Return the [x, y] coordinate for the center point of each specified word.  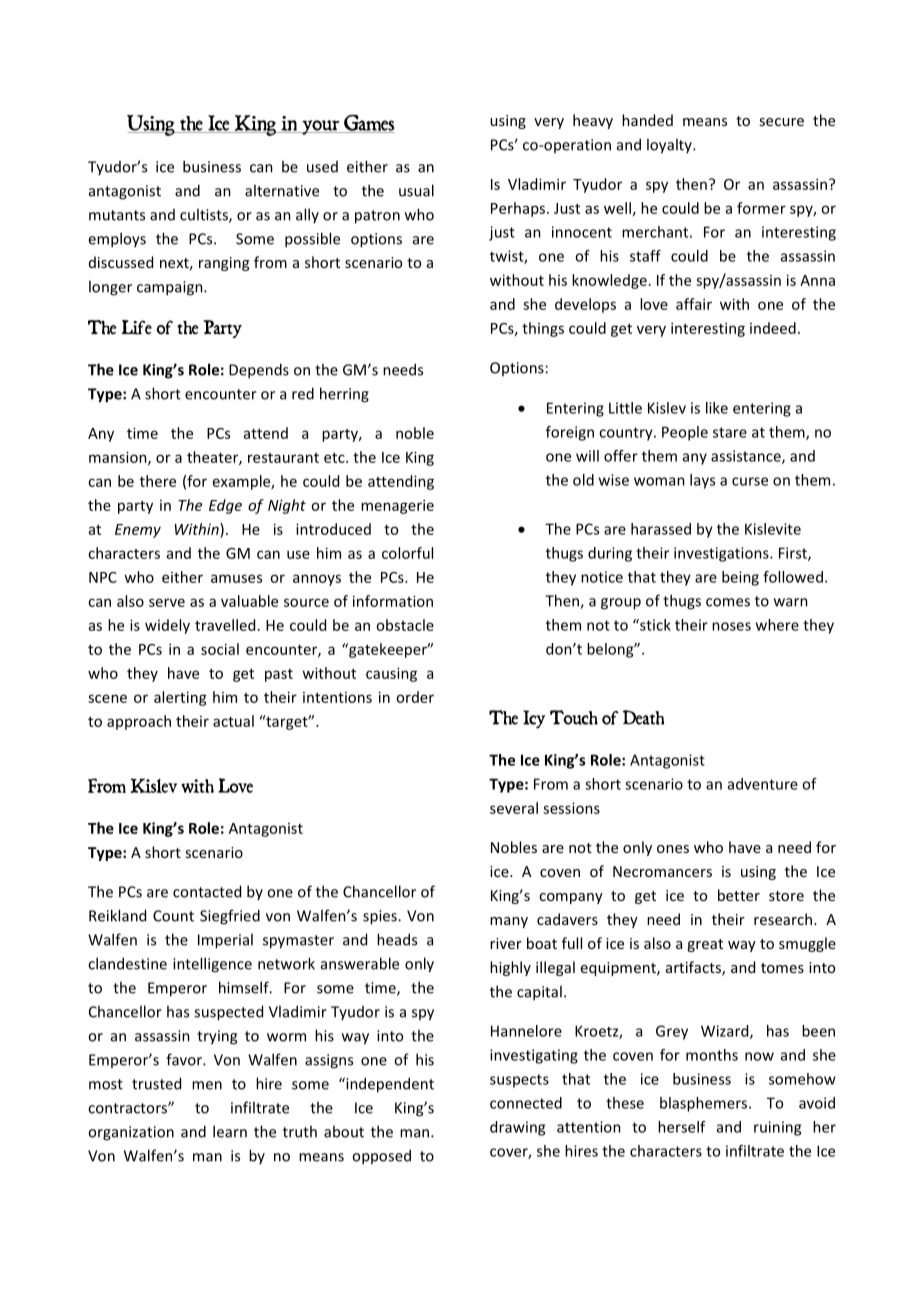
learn [230, 1131]
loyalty [670, 146]
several [514, 808]
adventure [763, 784]
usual [416, 190]
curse [750, 481]
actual [233, 721]
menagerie [397, 506]
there [158, 481]
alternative [282, 190]
